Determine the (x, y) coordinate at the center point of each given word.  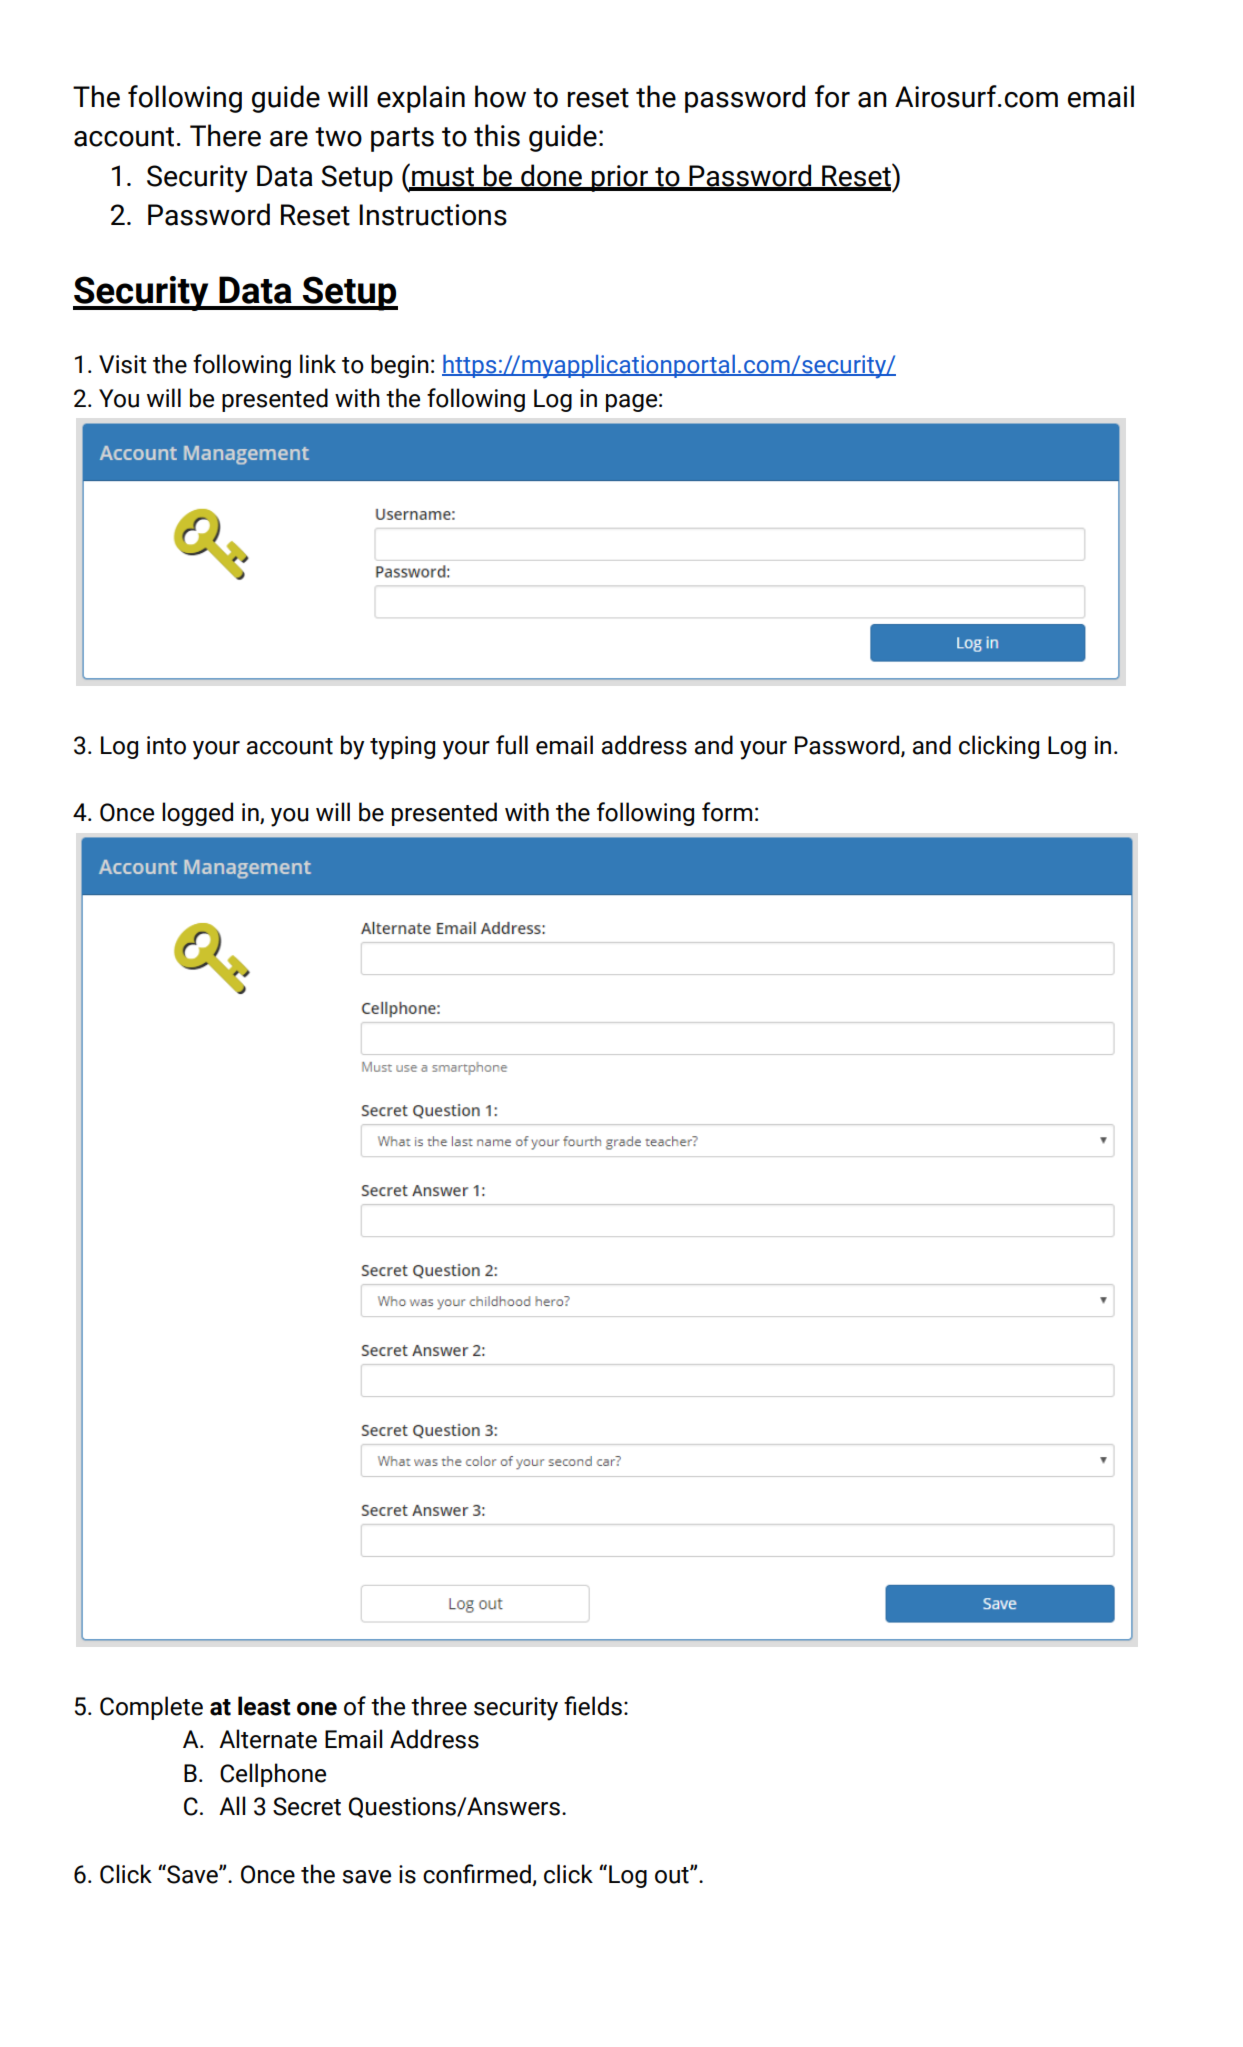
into (166, 745)
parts (402, 139)
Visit (123, 364)
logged (197, 814)
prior (620, 178)
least (264, 1706)
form (727, 812)
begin (400, 366)
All (232, 1805)
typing (402, 748)
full (512, 745)
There (225, 135)
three (439, 1706)
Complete (151, 1708)
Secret (307, 1806)
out (673, 1875)
